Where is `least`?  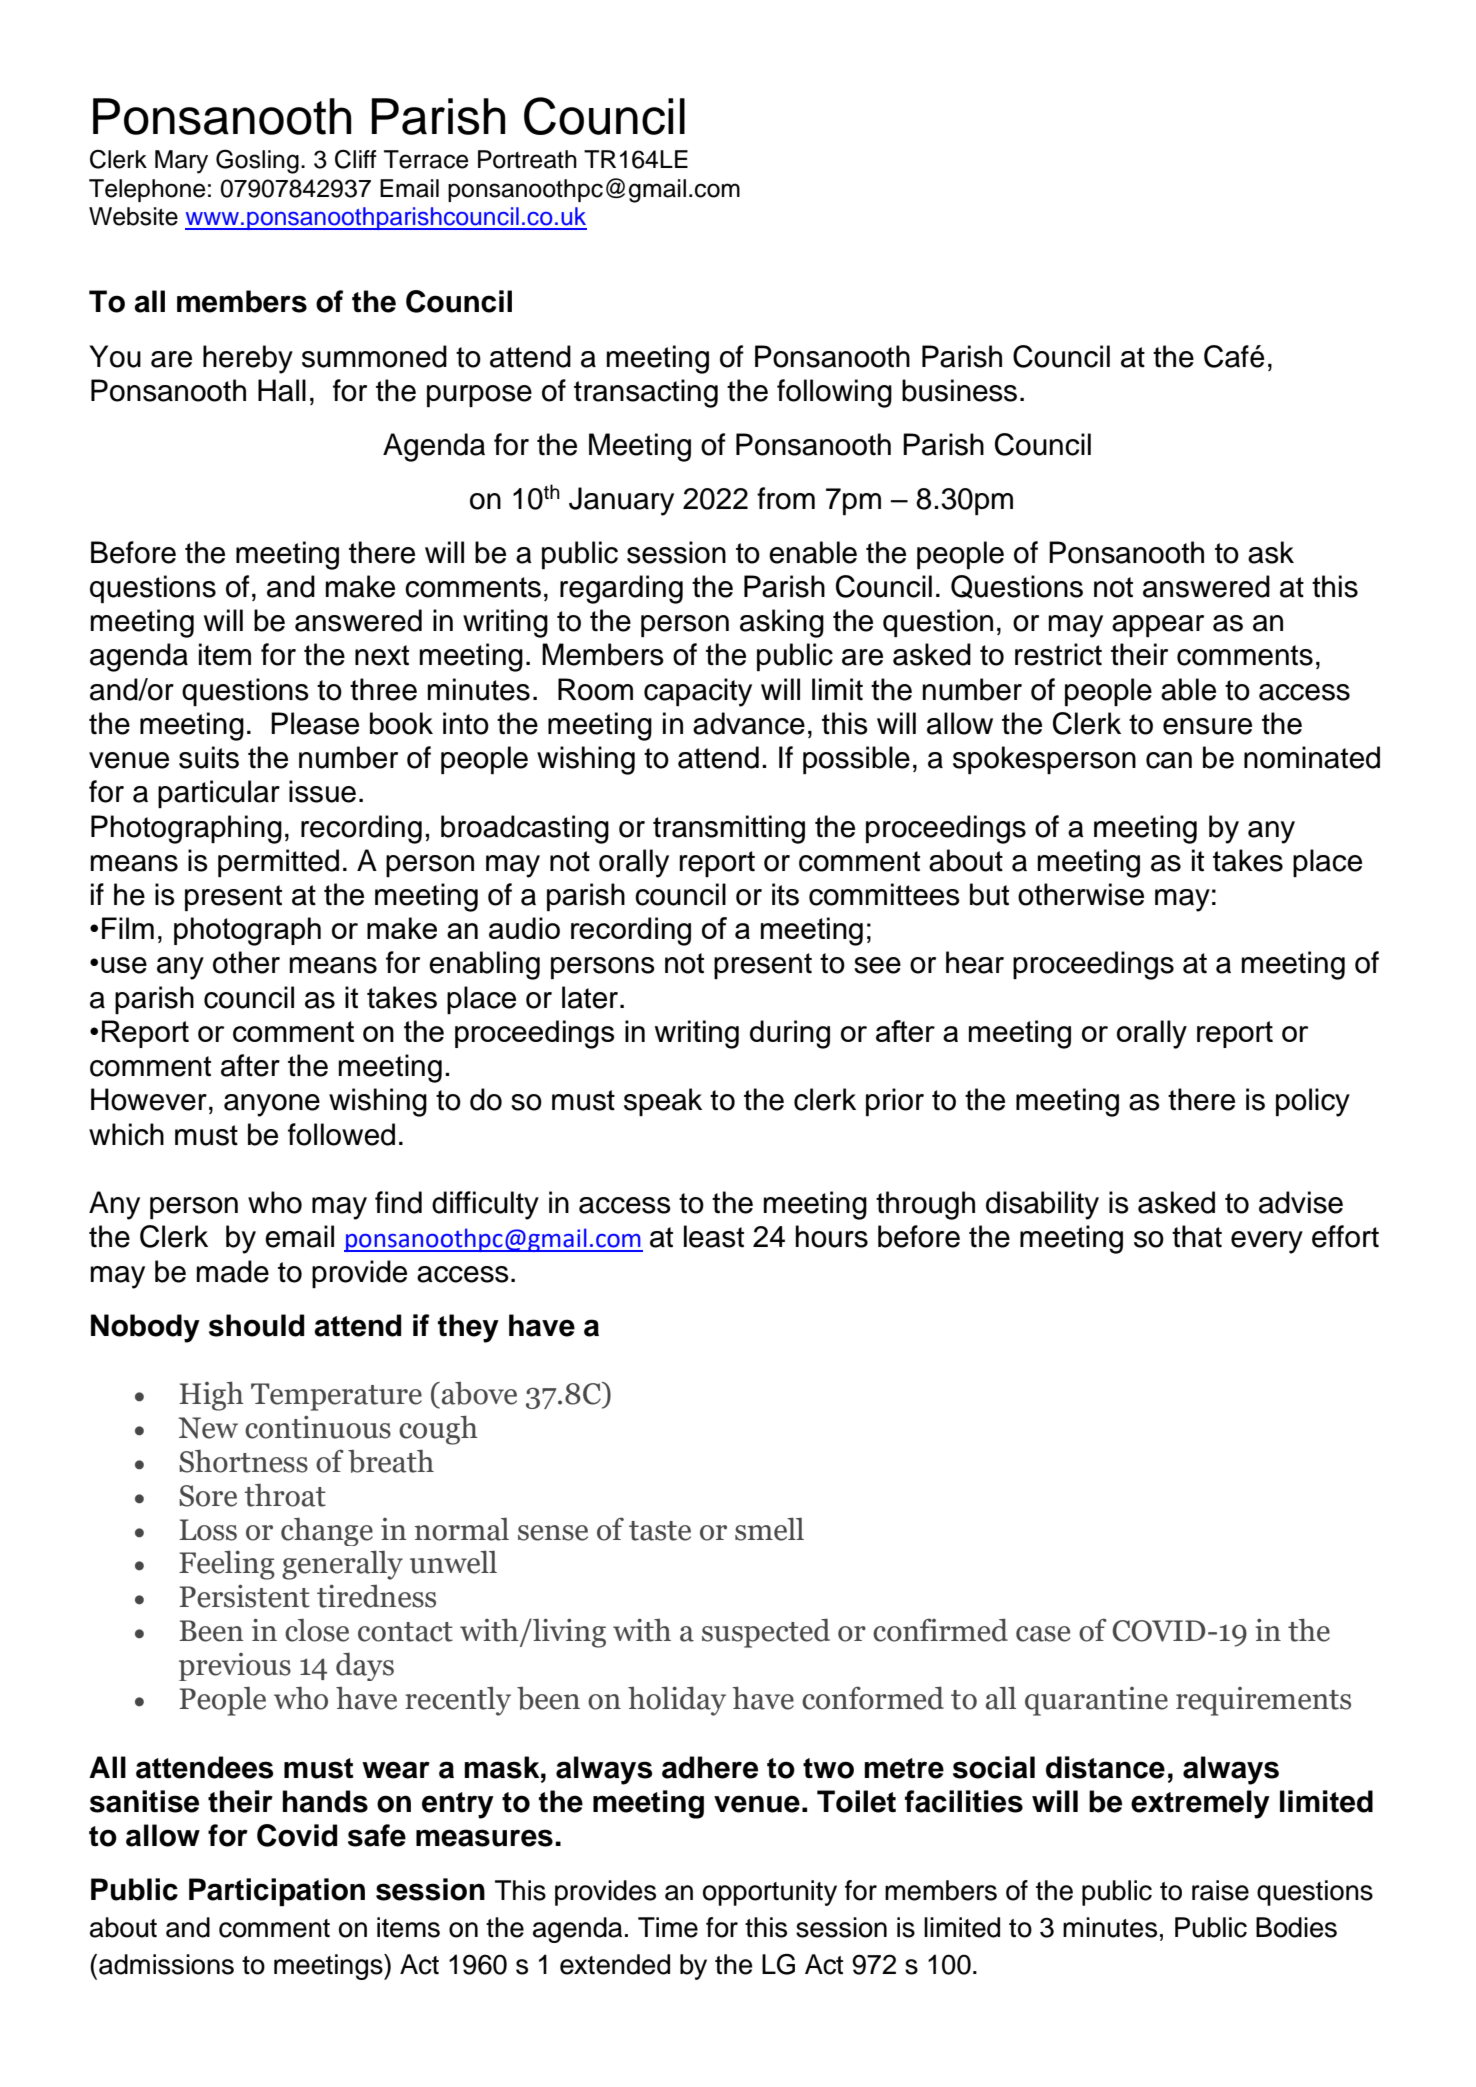
least is located at coordinates (714, 1236).
